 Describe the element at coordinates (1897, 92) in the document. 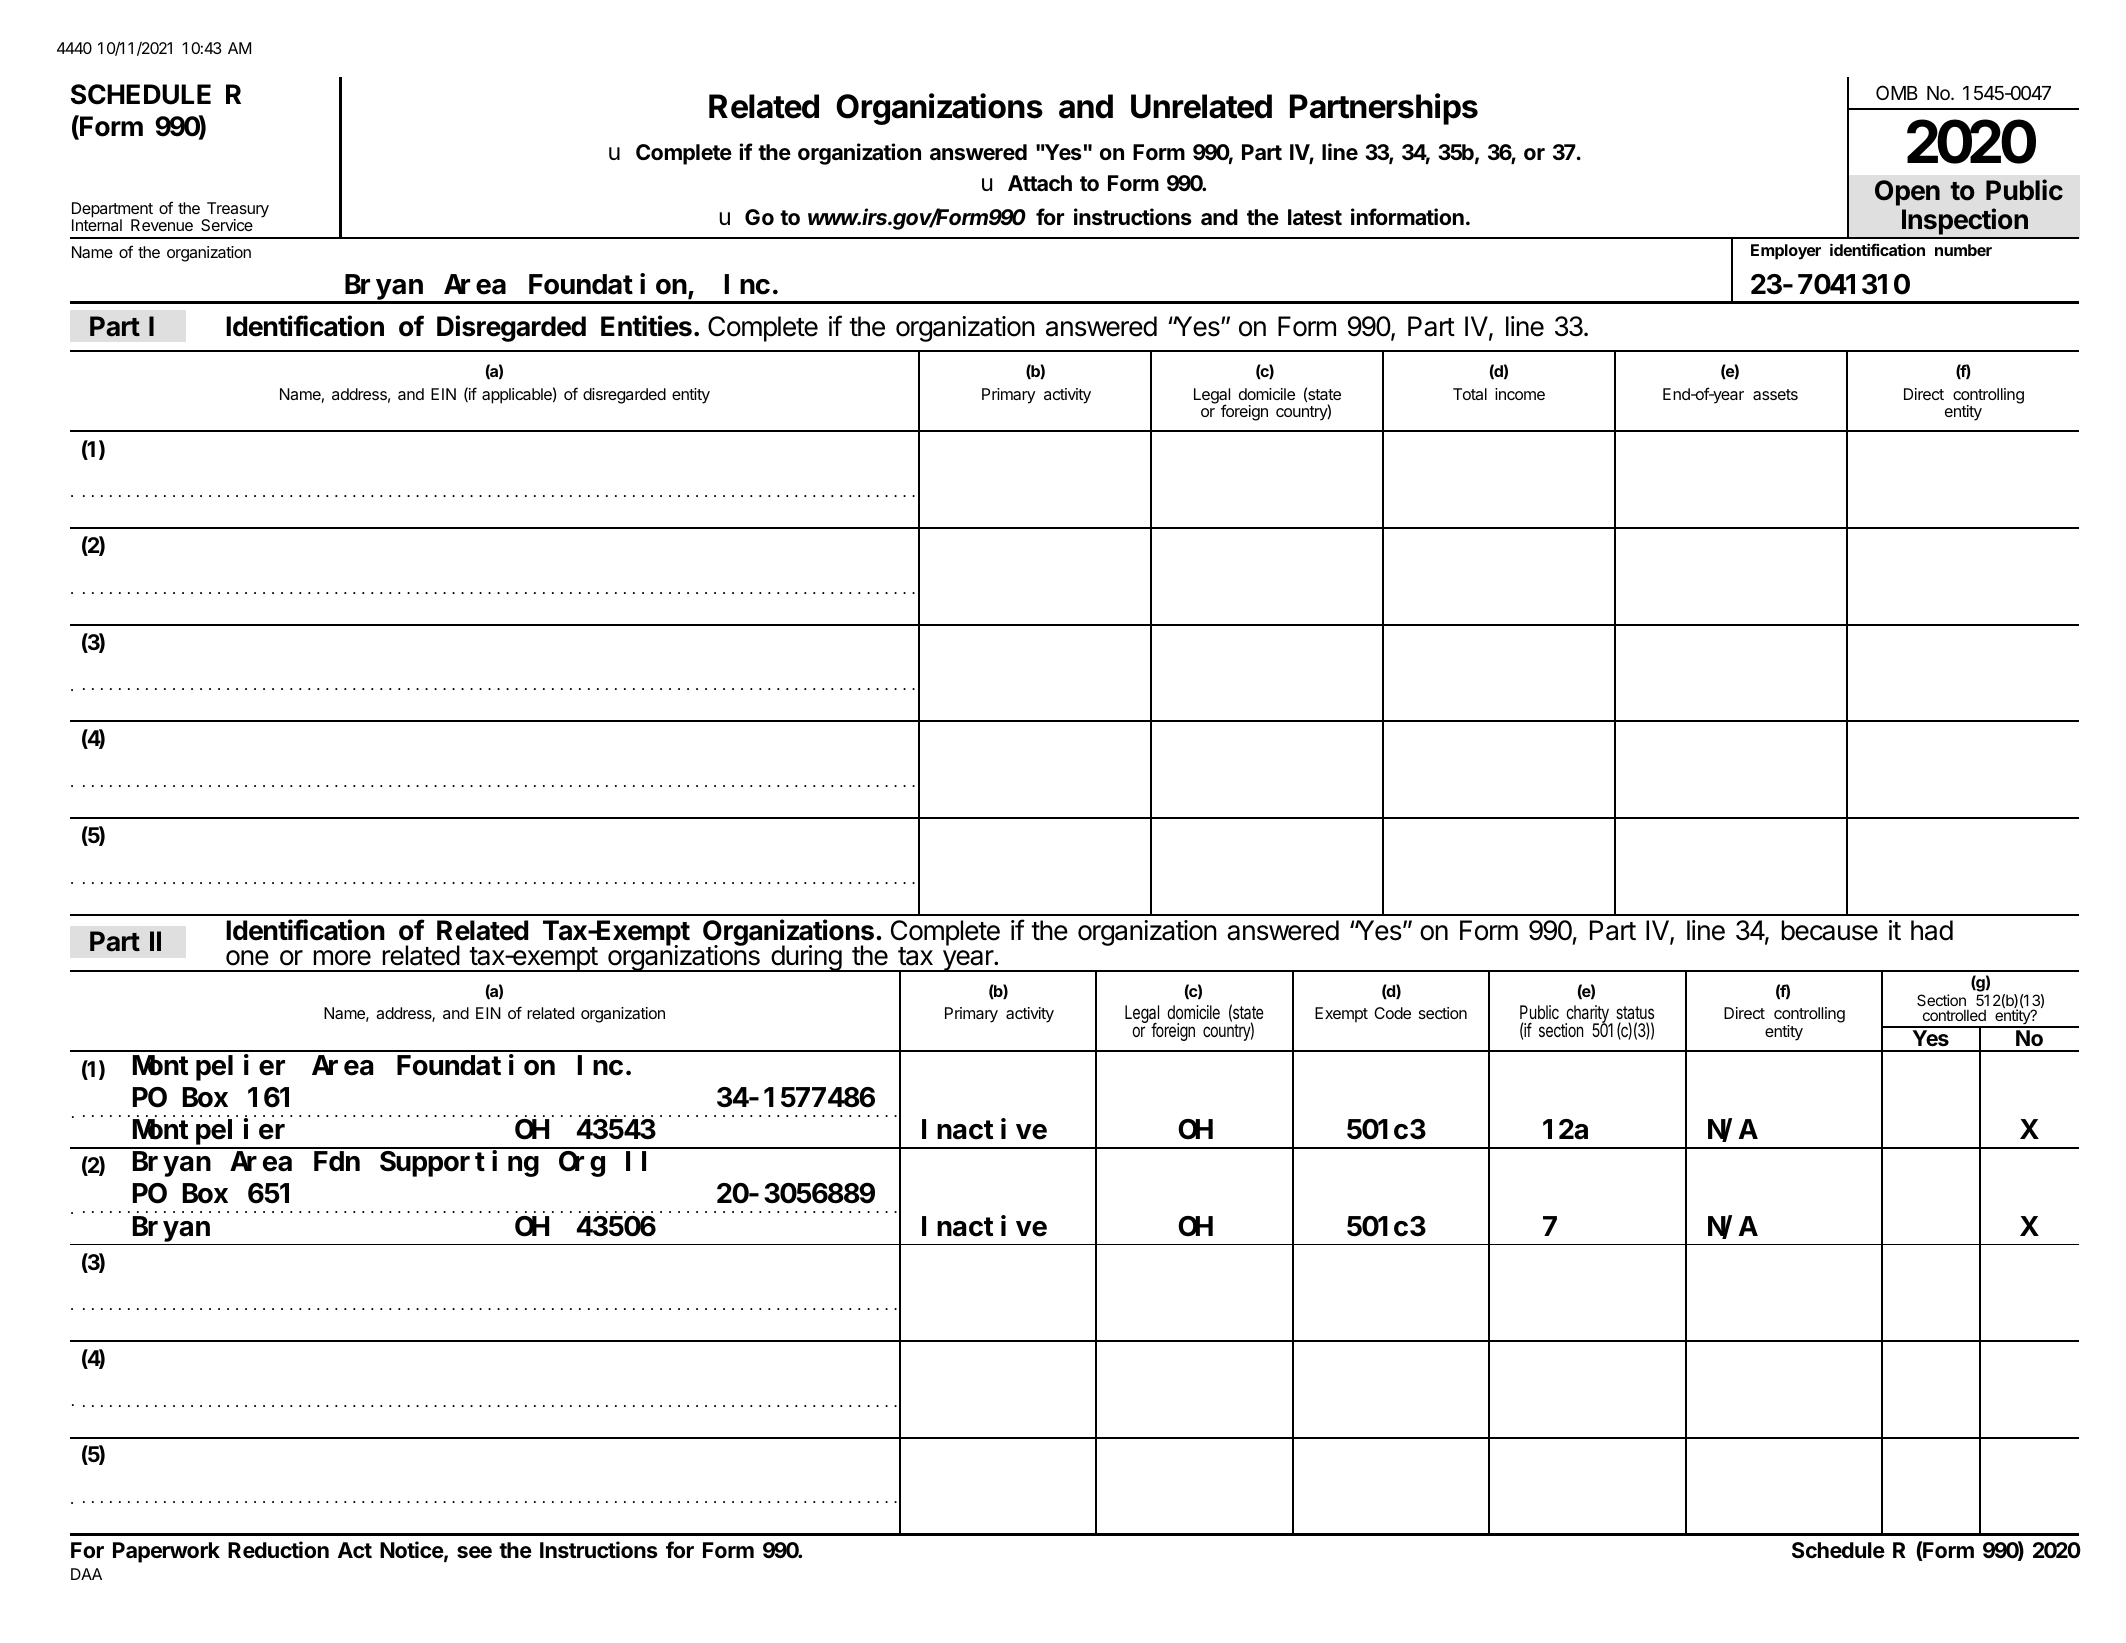

I see `OMB` at that location.
